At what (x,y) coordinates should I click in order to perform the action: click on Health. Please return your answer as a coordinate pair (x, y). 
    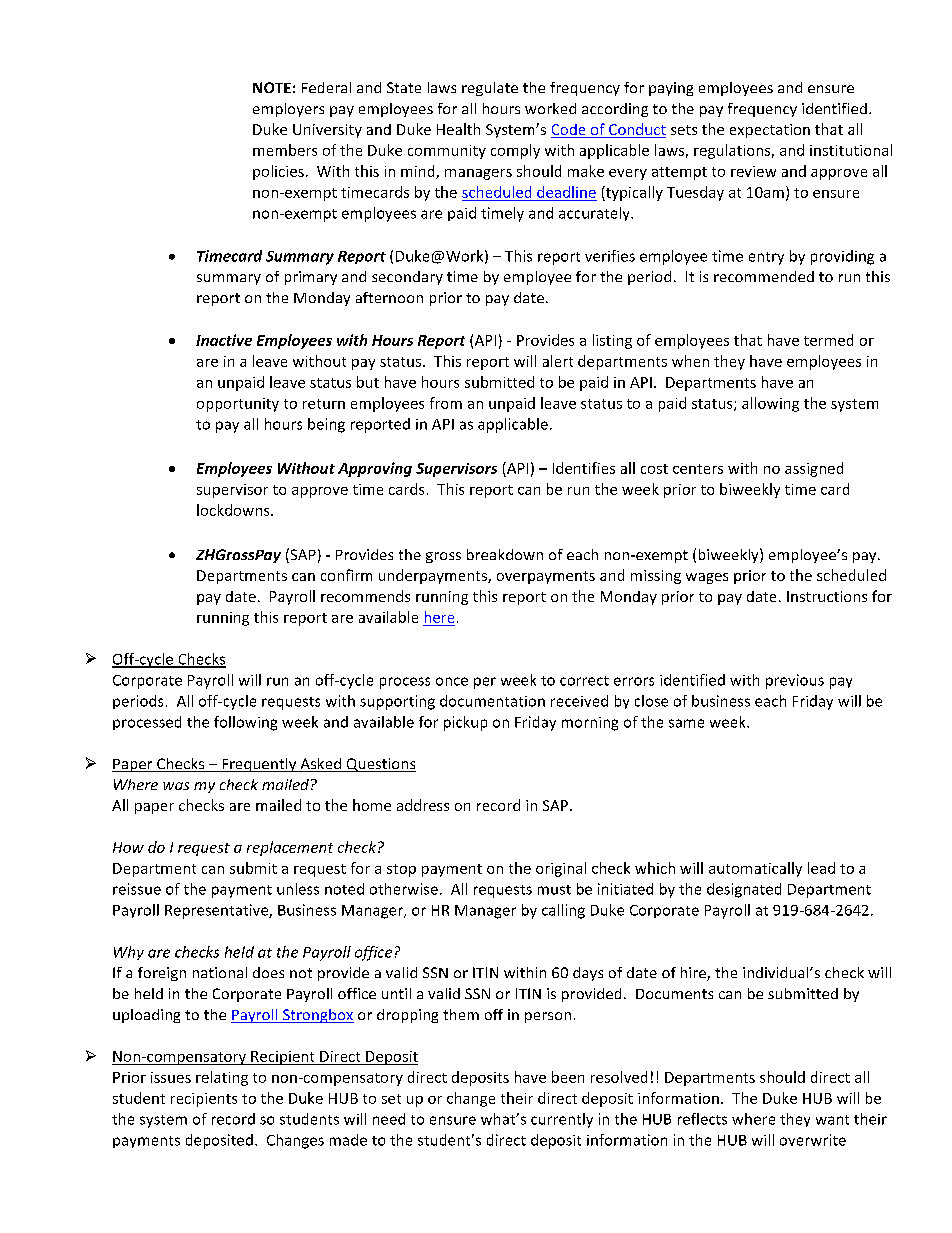
    Looking at the image, I should click on (458, 129).
